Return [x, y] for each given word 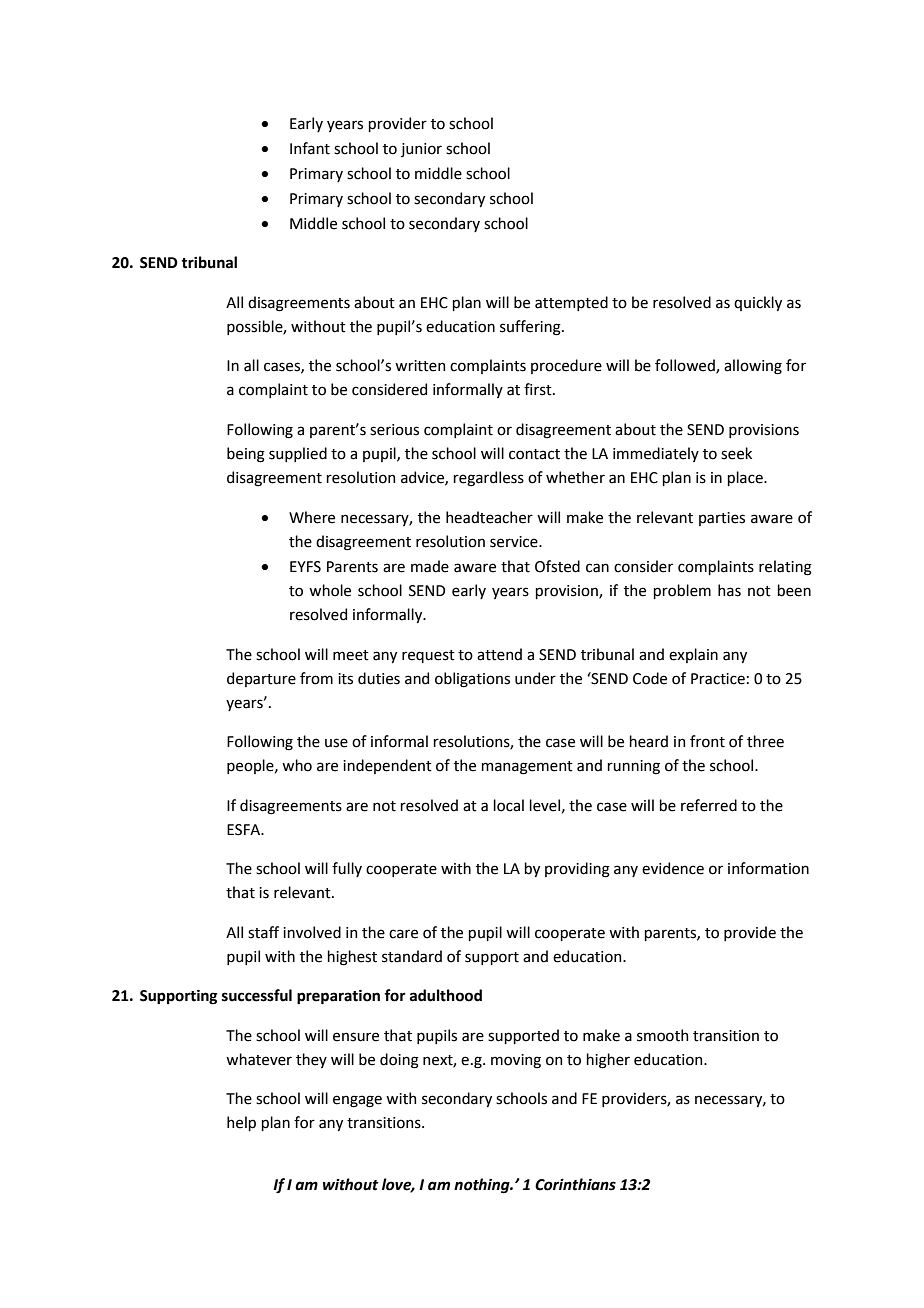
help [241, 1123]
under [535, 678]
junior [421, 150]
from [316, 678]
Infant [310, 148]
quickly [758, 303]
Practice [718, 679]
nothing [483, 1186]
